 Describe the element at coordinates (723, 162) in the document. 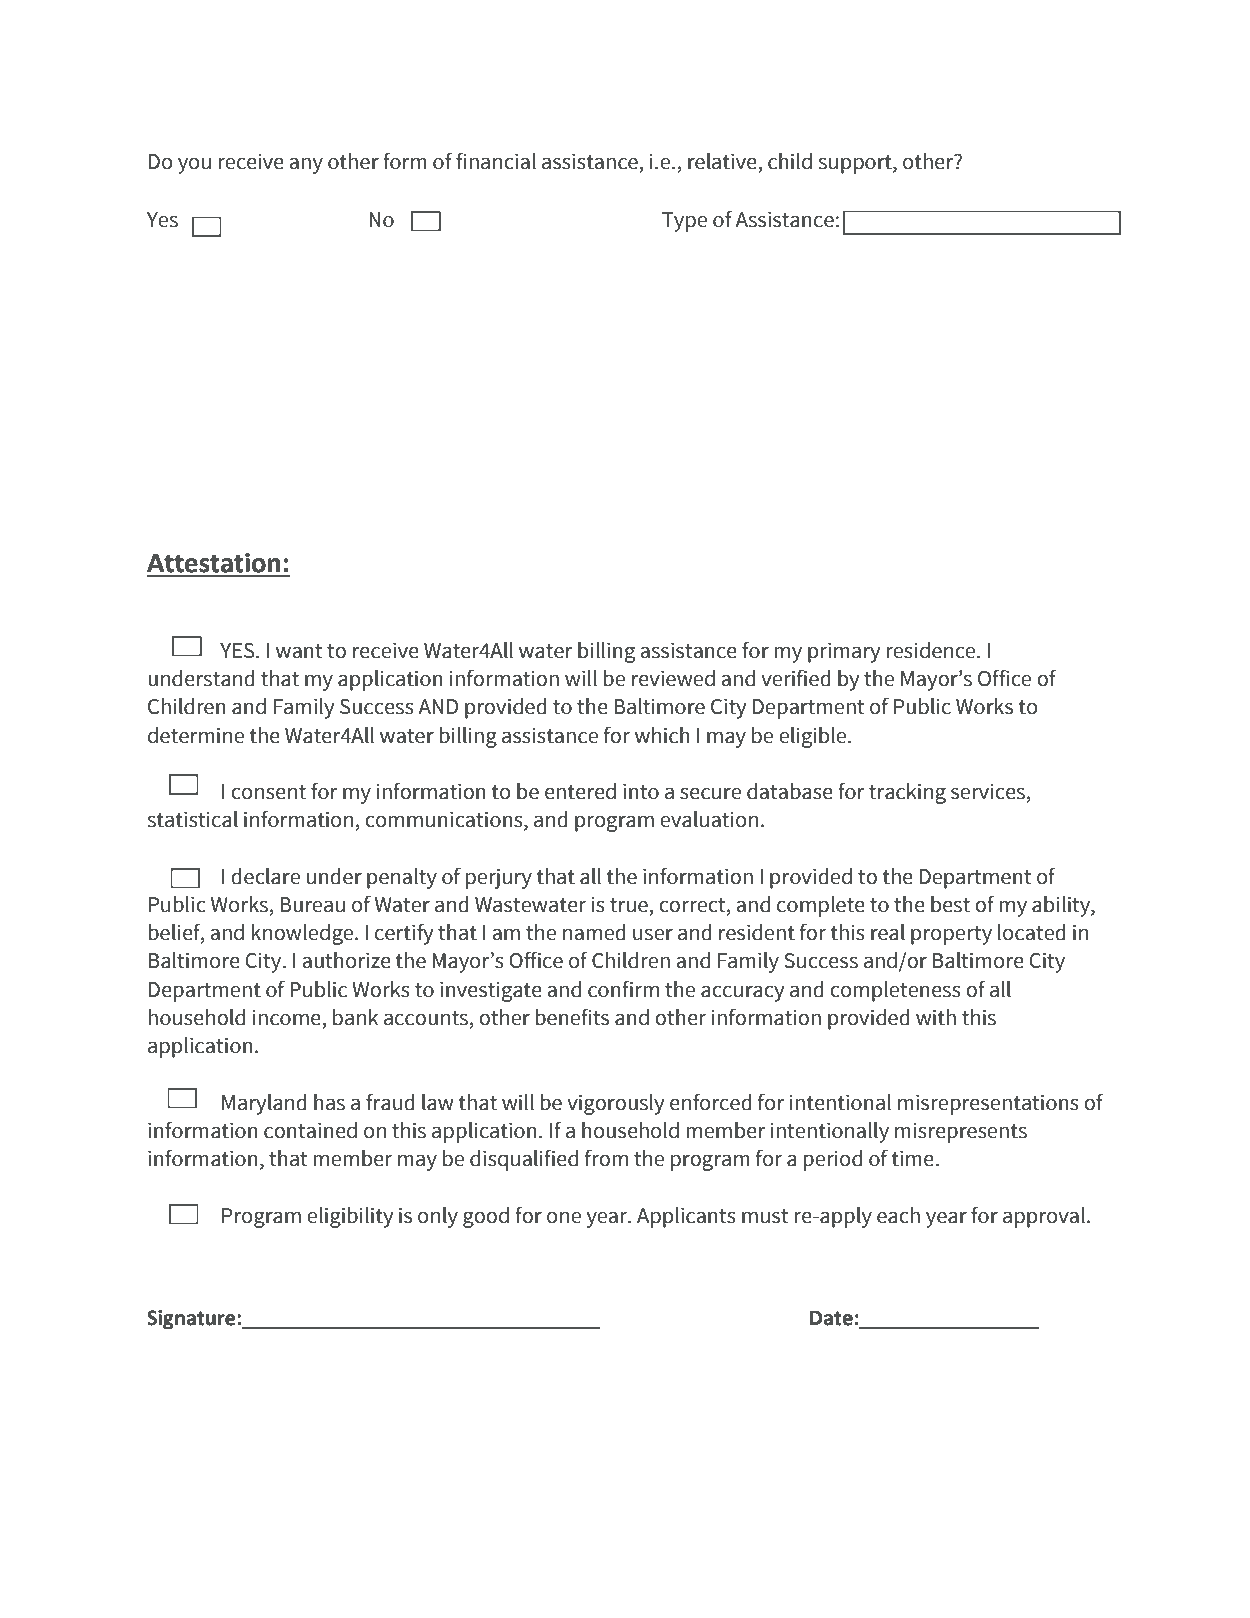

I see `relative` at that location.
